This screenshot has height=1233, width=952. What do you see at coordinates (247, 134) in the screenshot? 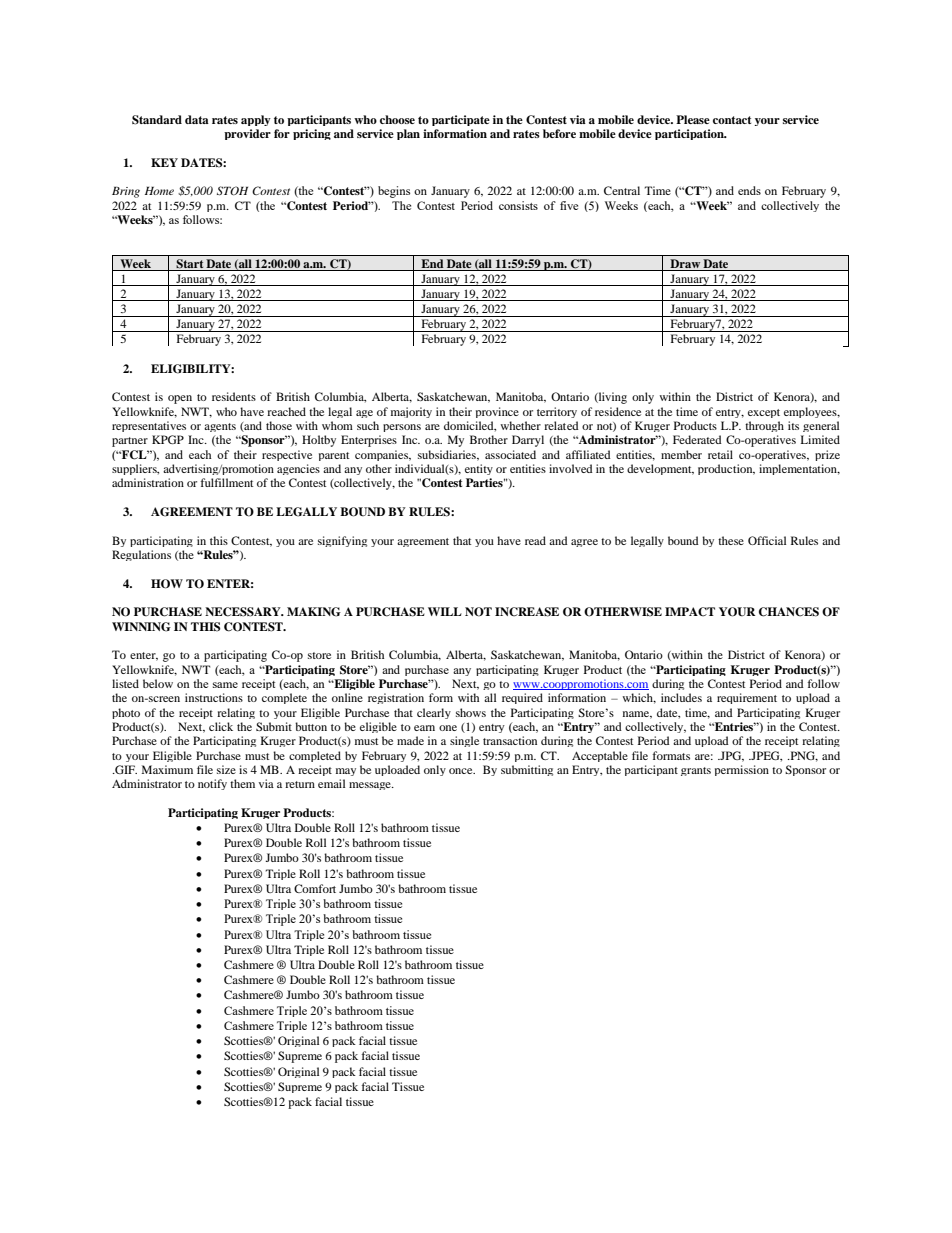
I see `provider` at bounding box center [247, 134].
